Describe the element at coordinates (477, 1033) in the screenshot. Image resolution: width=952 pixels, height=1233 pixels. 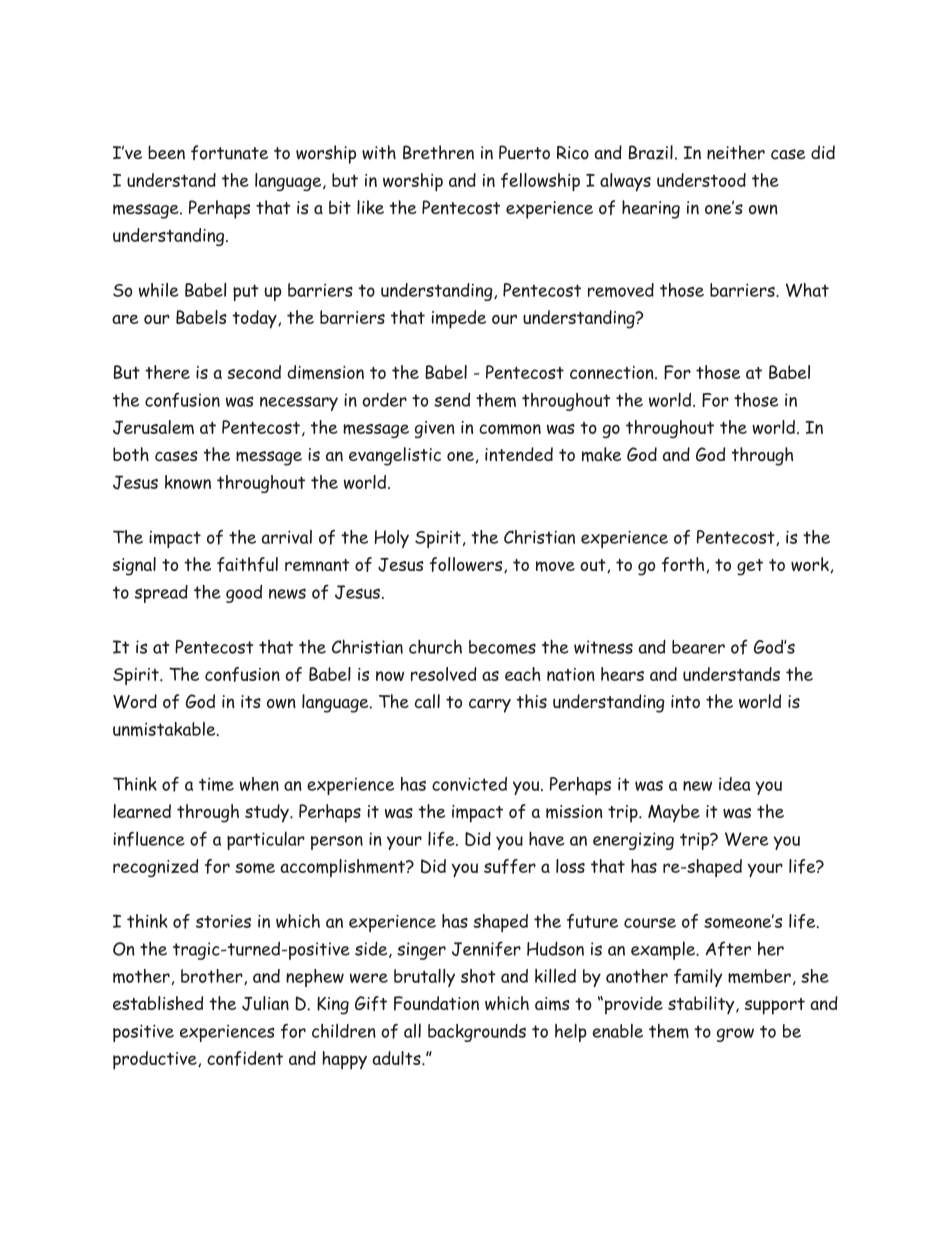
I see `backgrounds` at that location.
